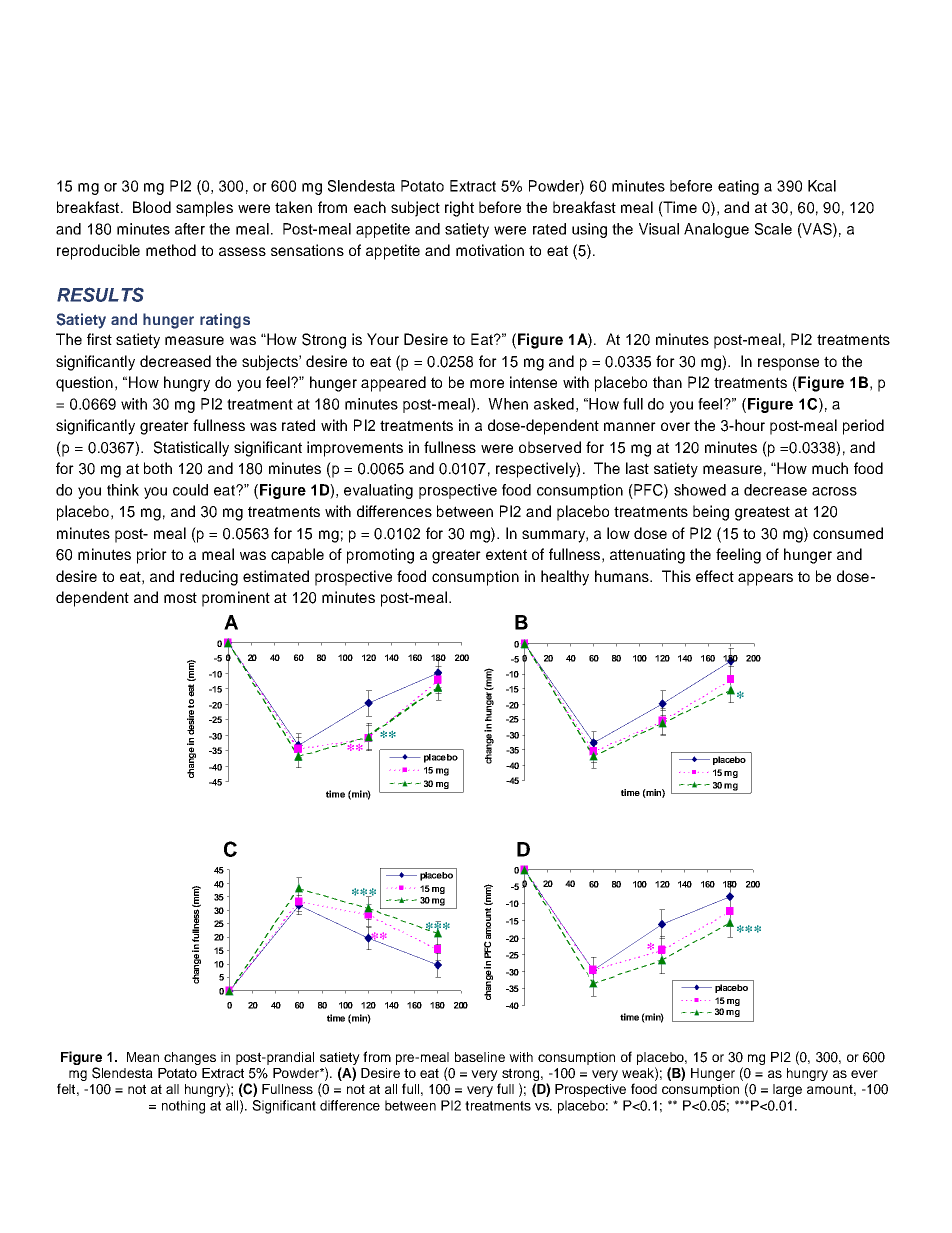 This image has width=952, height=1233. Describe the element at coordinates (183, 1107) in the image. I see `nothing` at that location.
